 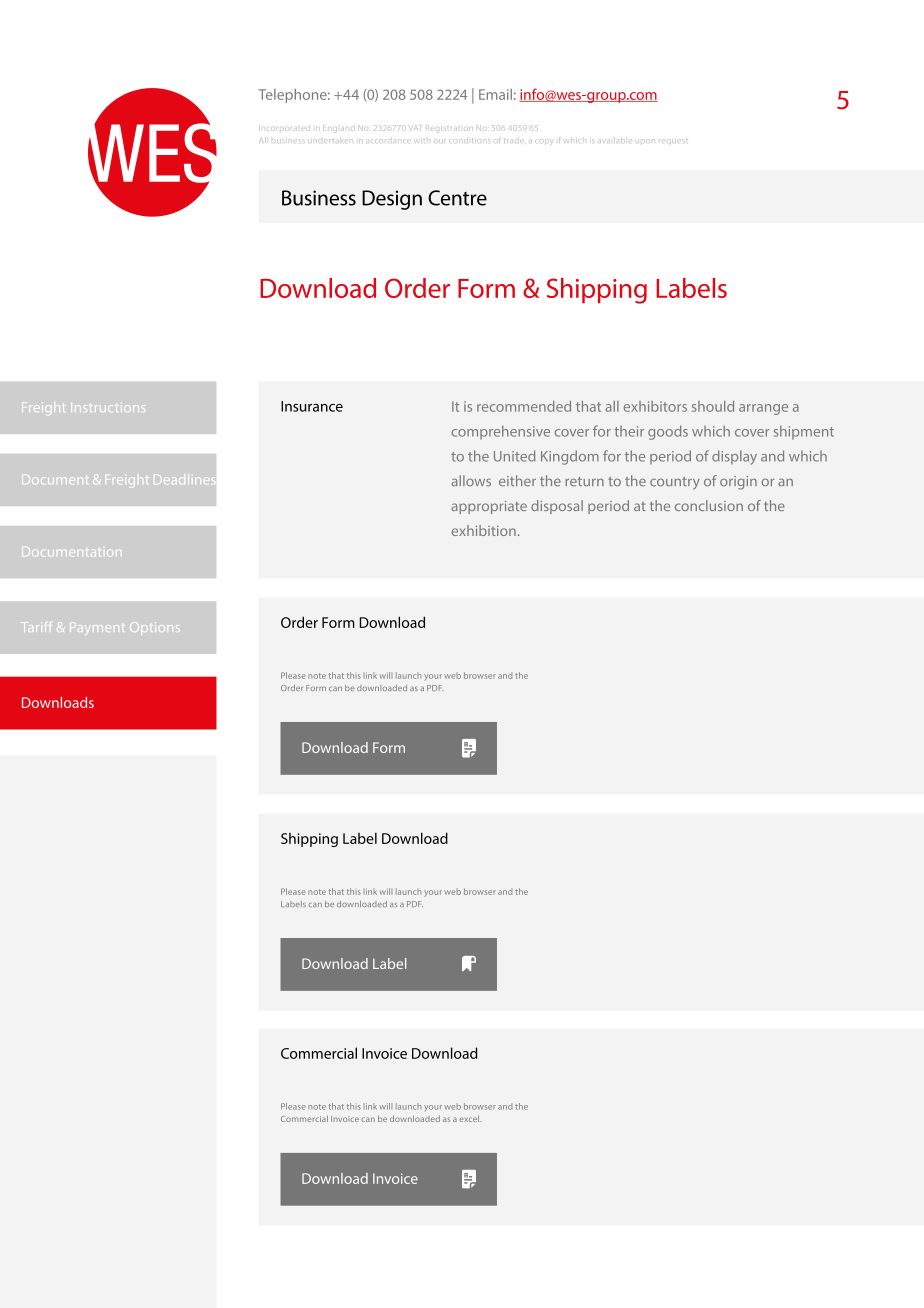 What do you see at coordinates (470, 1118) in the page?
I see `excel` at bounding box center [470, 1118].
